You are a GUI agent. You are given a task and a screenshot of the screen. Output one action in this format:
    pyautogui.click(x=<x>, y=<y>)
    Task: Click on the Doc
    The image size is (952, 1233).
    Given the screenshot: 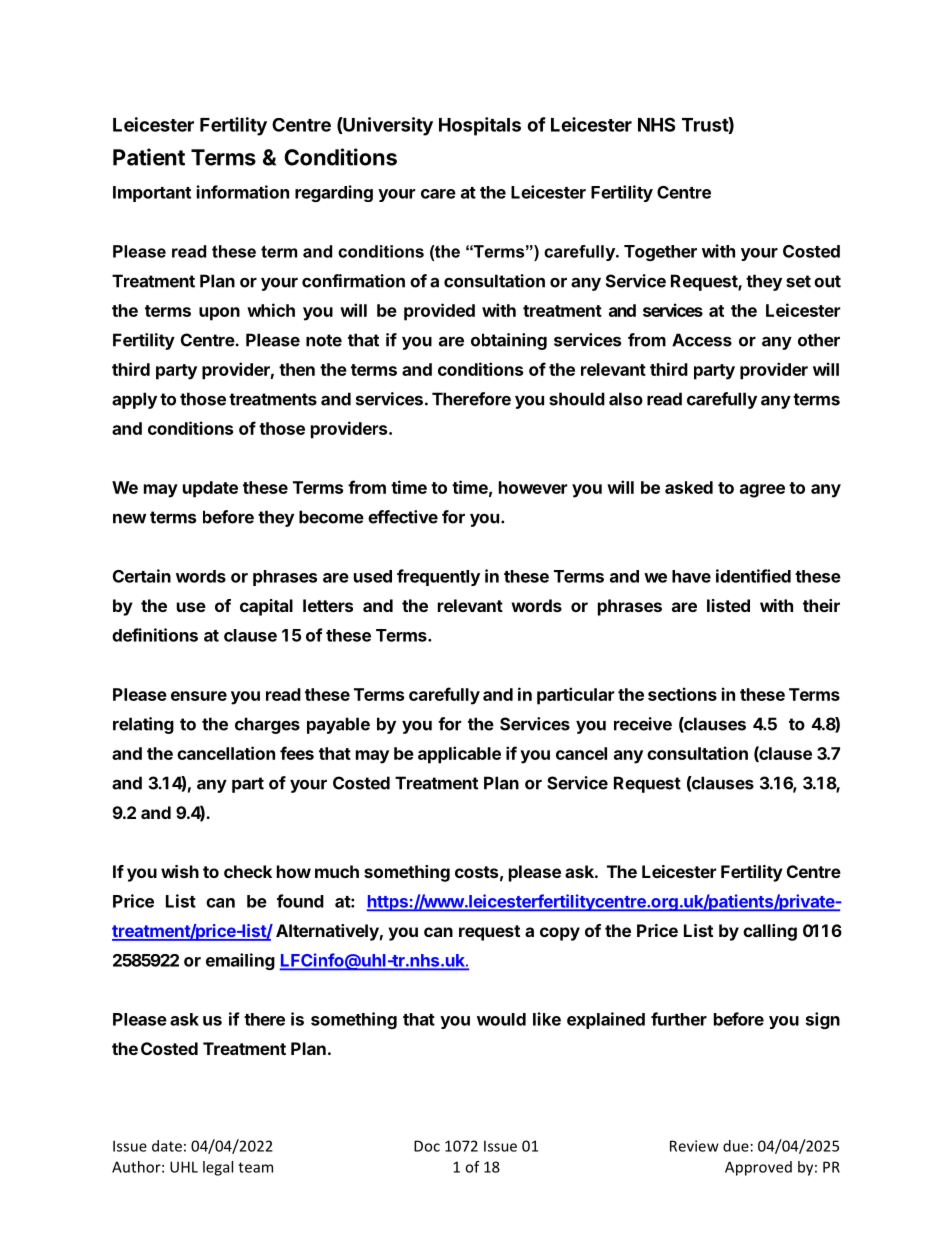 What is the action you would take?
    pyautogui.click(x=427, y=1146)
